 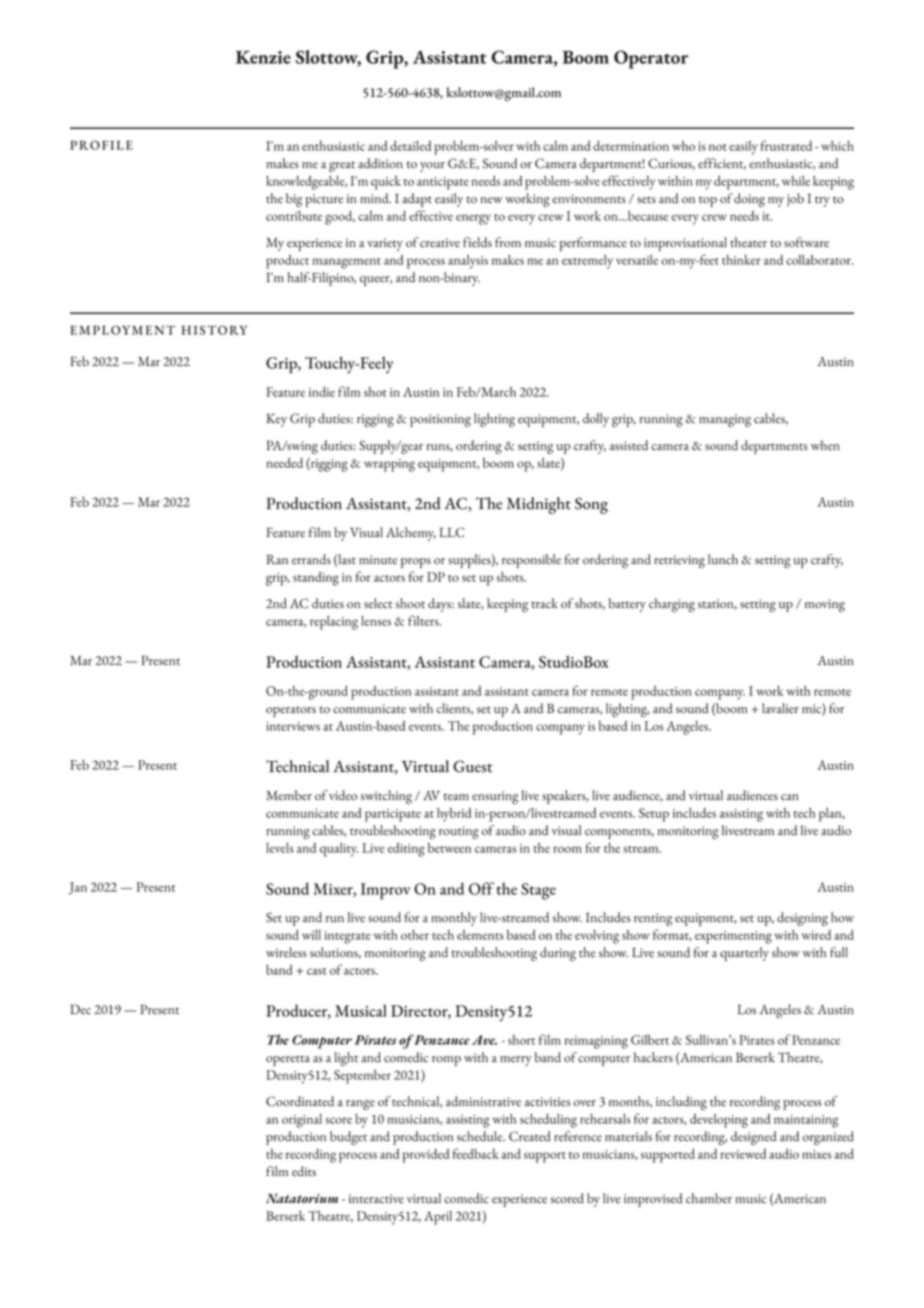 What do you see at coordinates (725, 420) in the screenshot?
I see `managing` at bounding box center [725, 420].
